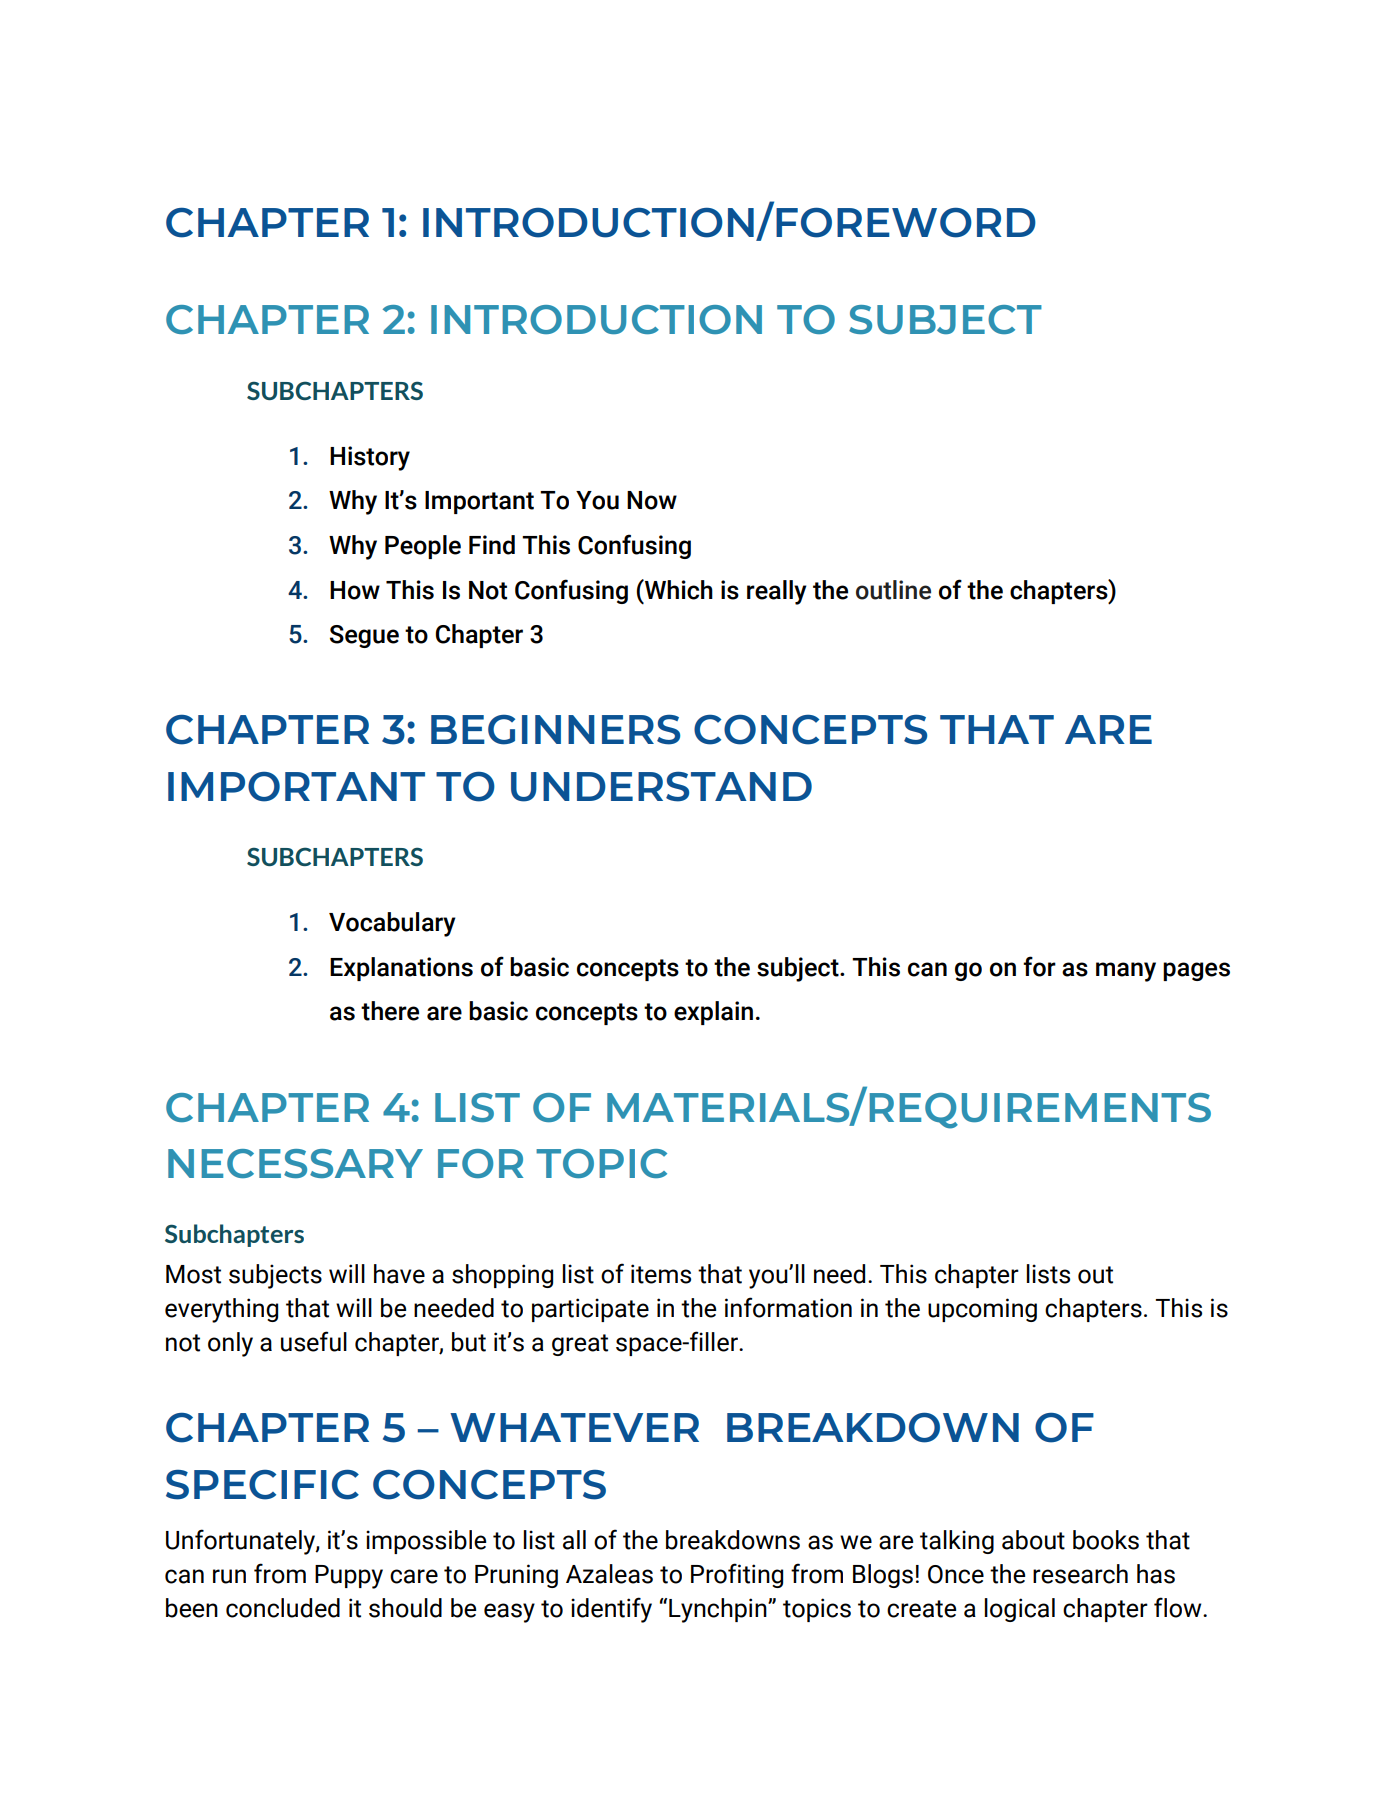 The image size is (1399, 1811). I want to click on Puppy, so click(349, 1577).
